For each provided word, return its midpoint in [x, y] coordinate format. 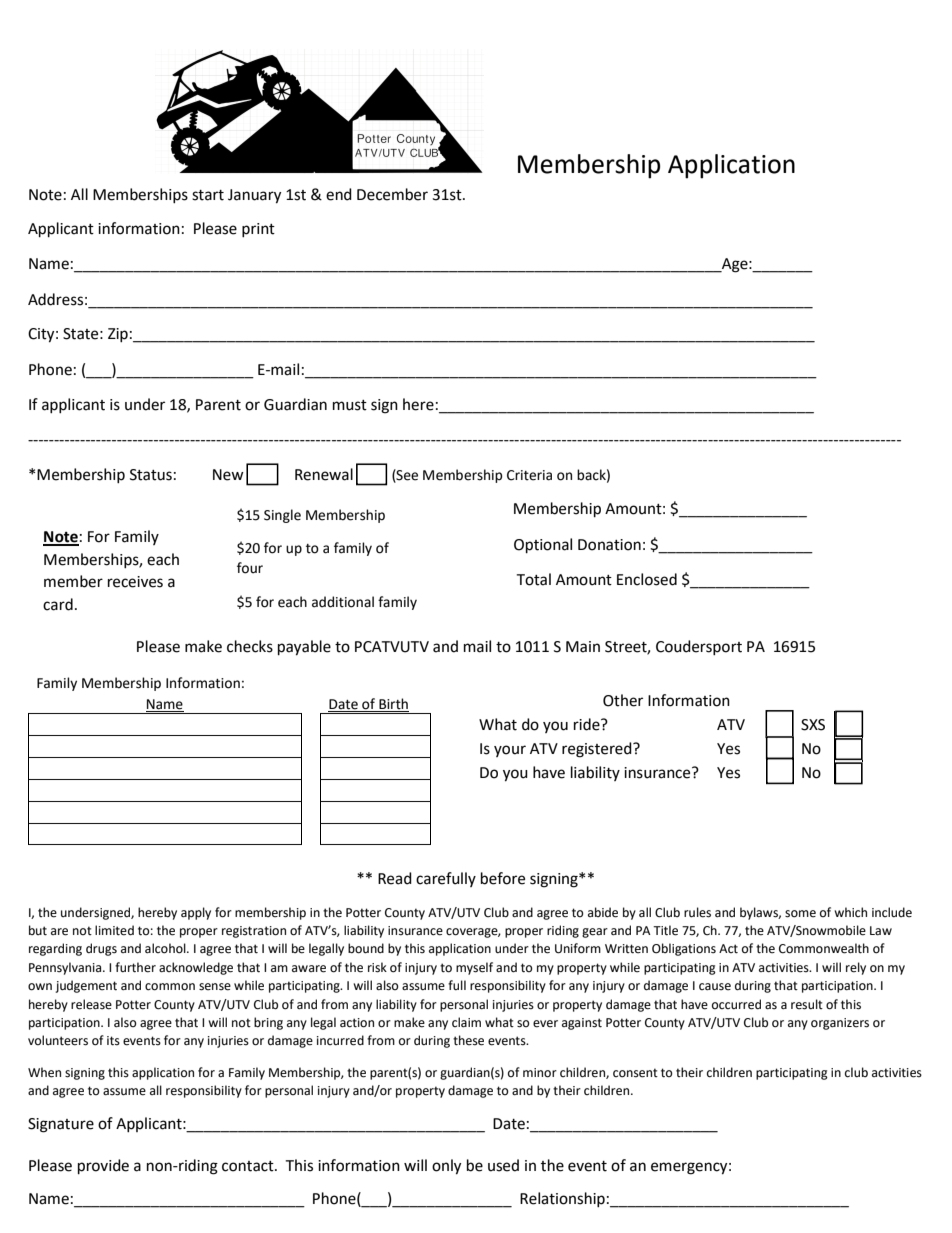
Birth [393, 705]
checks [250, 646]
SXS [813, 725]
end [339, 194]
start [208, 195]
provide [103, 1167]
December [392, 194]
